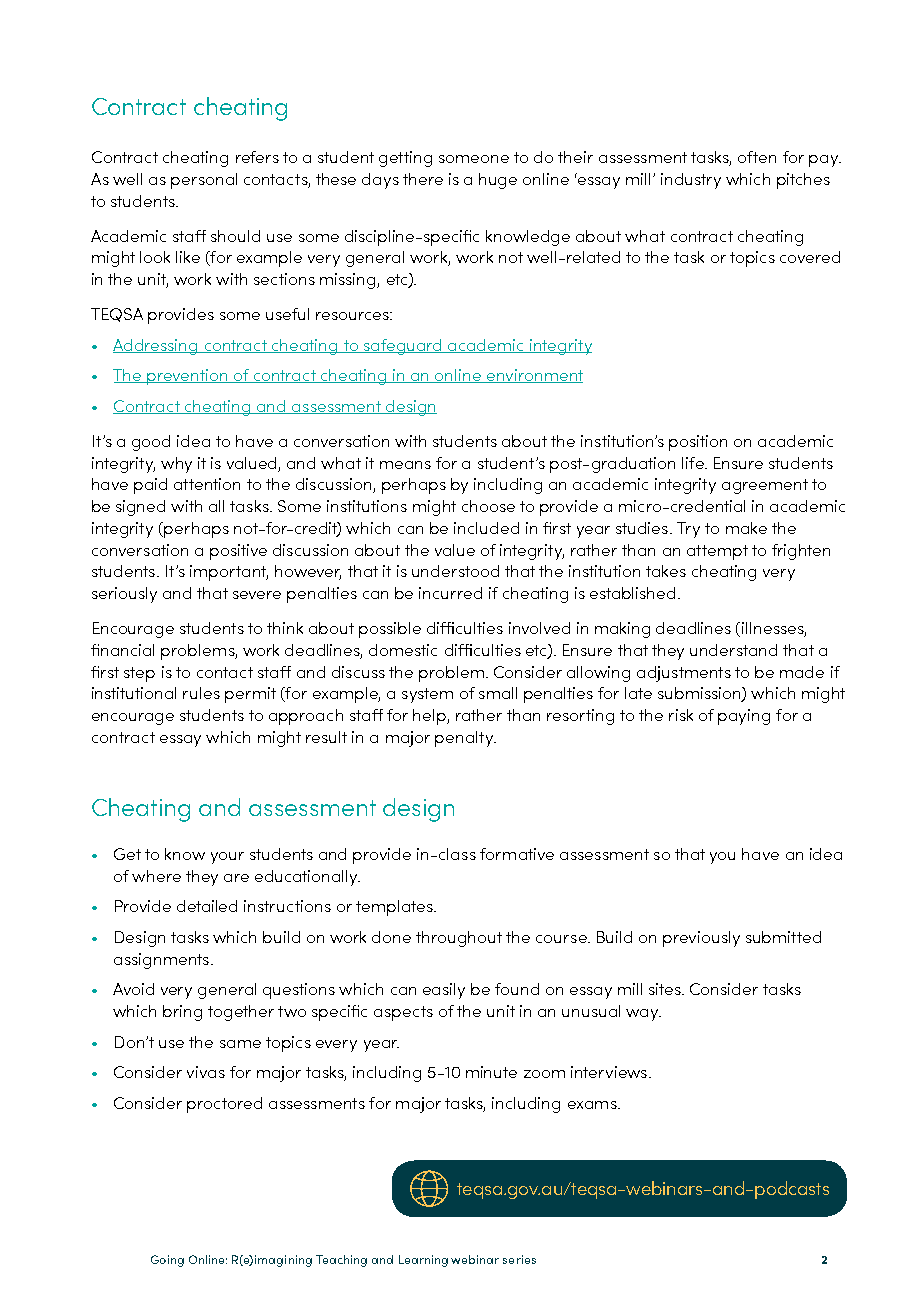 The image size is (924, 1308). Describe the element at coordinates (167, 1261) in the screenshot. I see `Going` at that location.
